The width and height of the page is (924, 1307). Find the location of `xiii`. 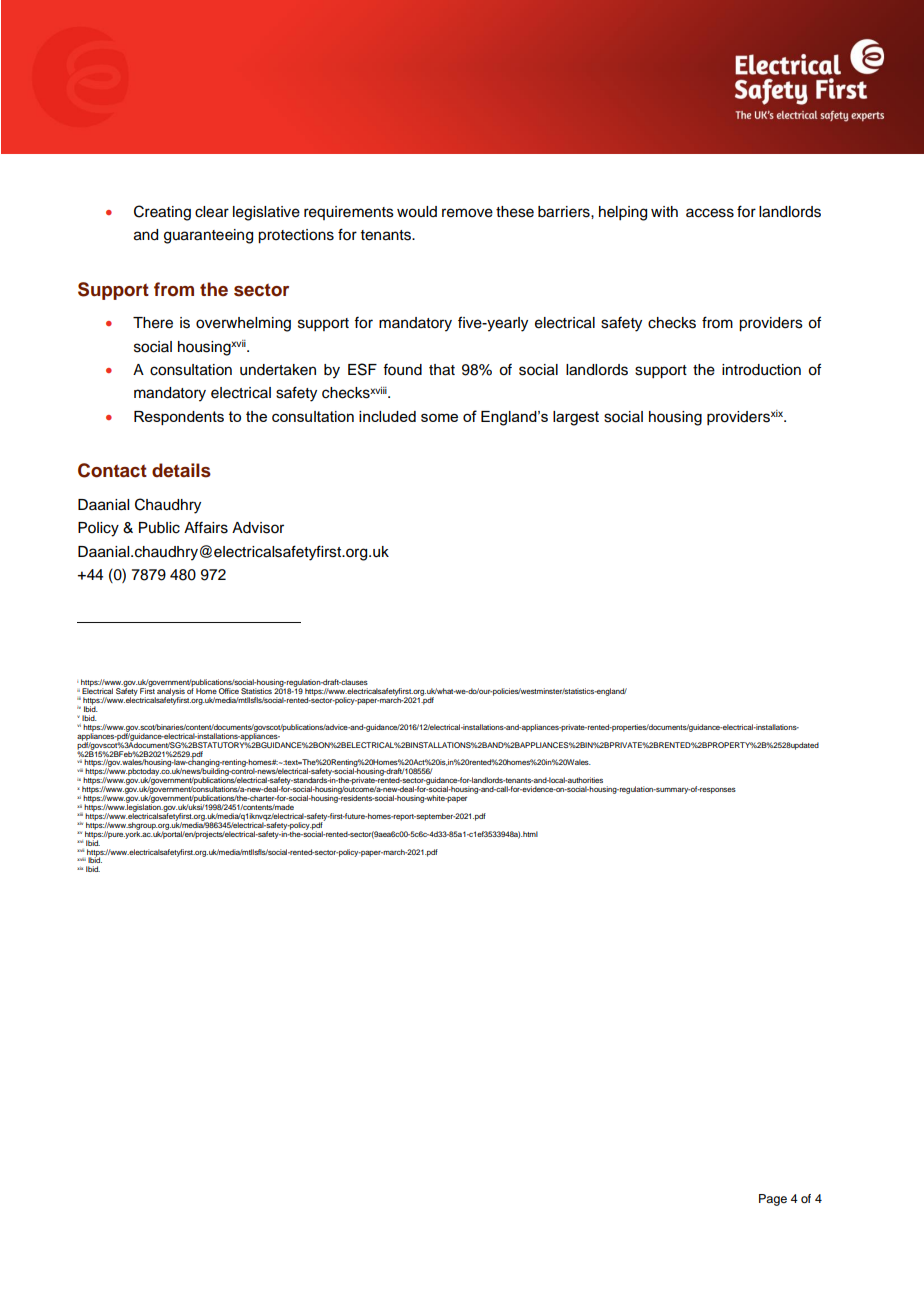

xiii is located at coordinates (80, 814).
